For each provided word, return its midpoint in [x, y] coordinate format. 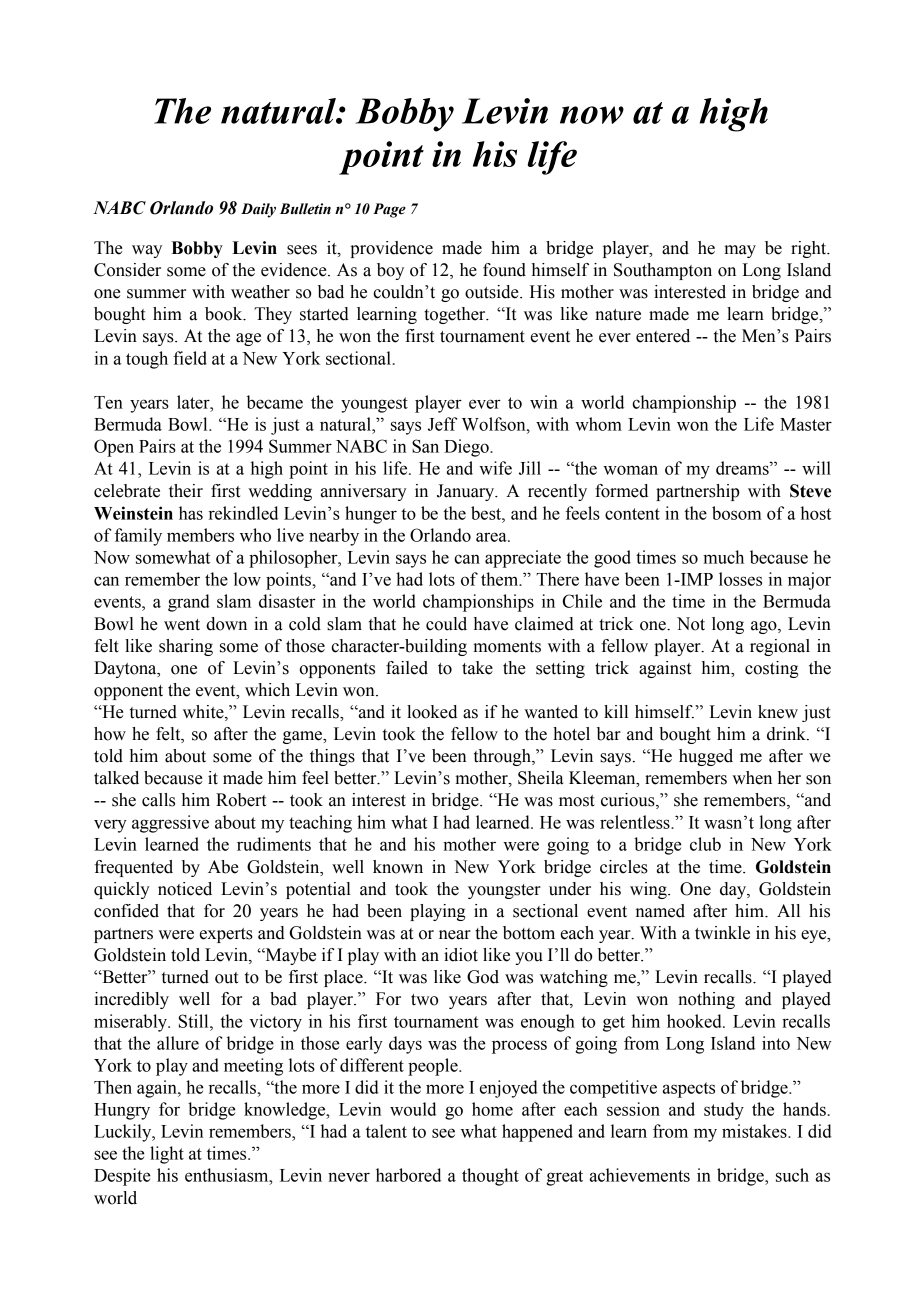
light [167, 1155]
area [492, 537]
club [705, 844]
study [724, 1111]
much [723, 557]
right [810, 249]
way [147, 251]
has [191, 513]
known [398, 867]
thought [490, 1177]
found [504, 270]
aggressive [170, 824]
